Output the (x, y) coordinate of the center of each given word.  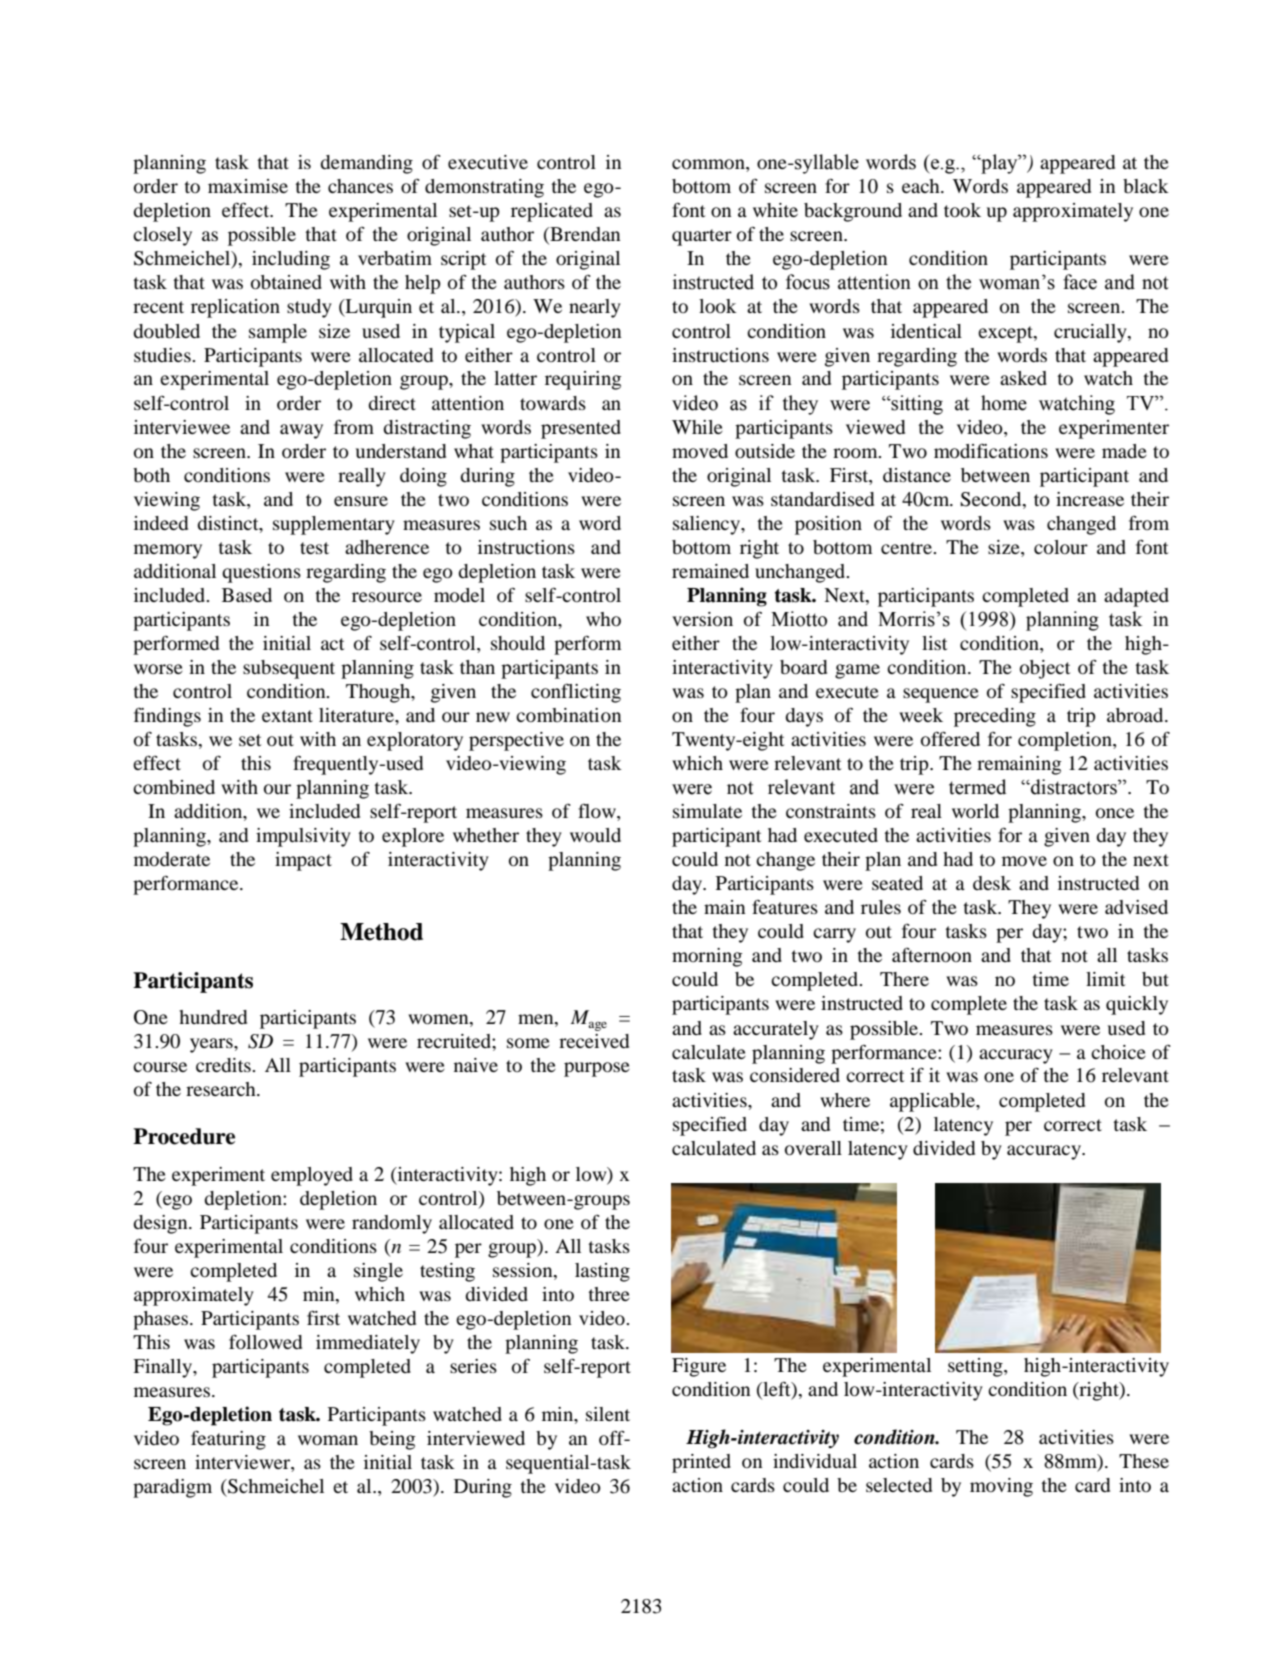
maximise (248, 186)
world (975, 811)
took (962, 210)
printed (701, 1463)
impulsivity (303, 837)
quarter (702, 237)
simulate (707, 811)
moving (1001, 1487)
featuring (228, 1440)
